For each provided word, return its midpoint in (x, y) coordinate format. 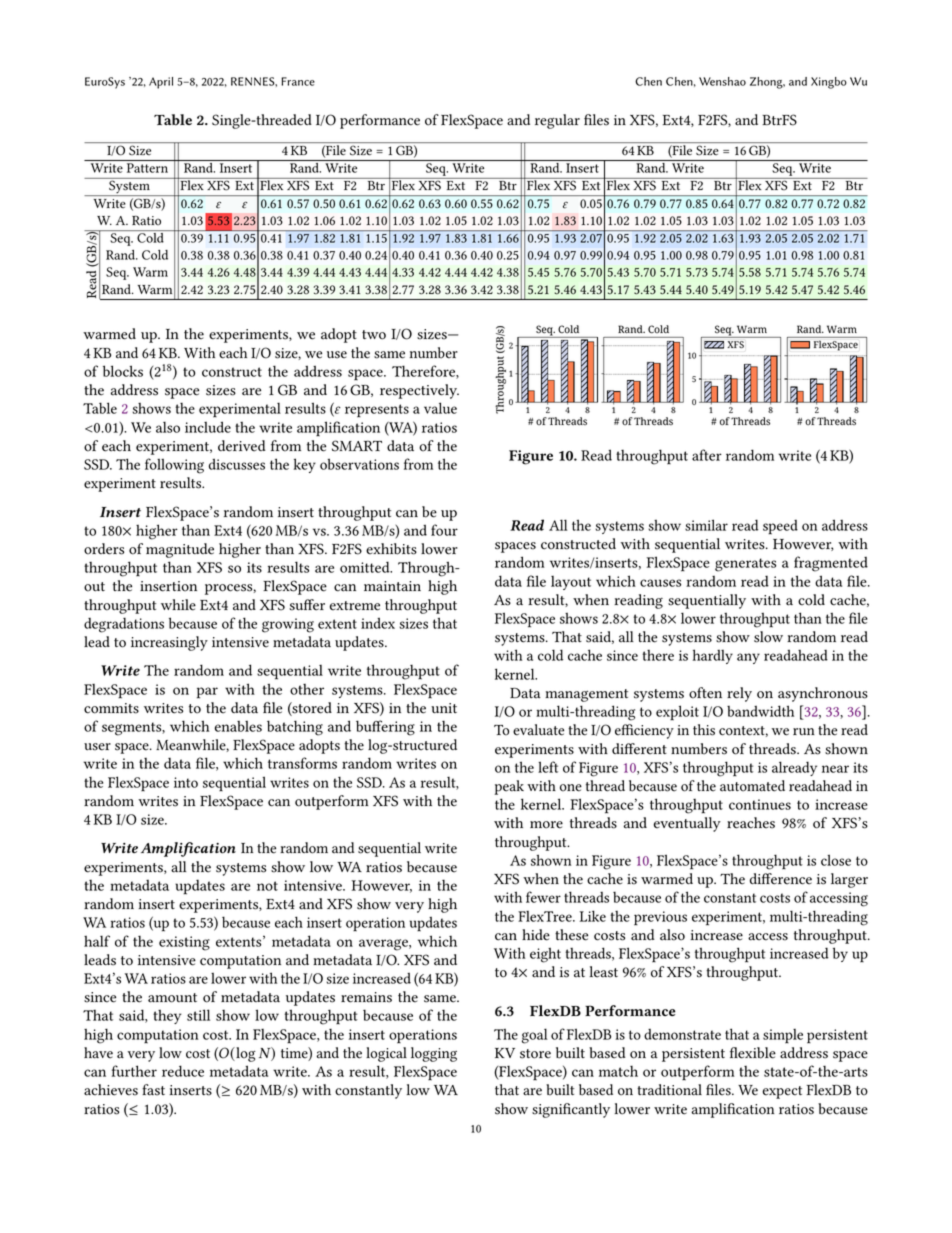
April (161, 83)
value (440, 408)
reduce (183, 1071)
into (186, 782)
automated (752, 786)
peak (509, 787)
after (707, 455)
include (208, 427)
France (298, 81)
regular (557, 121)
